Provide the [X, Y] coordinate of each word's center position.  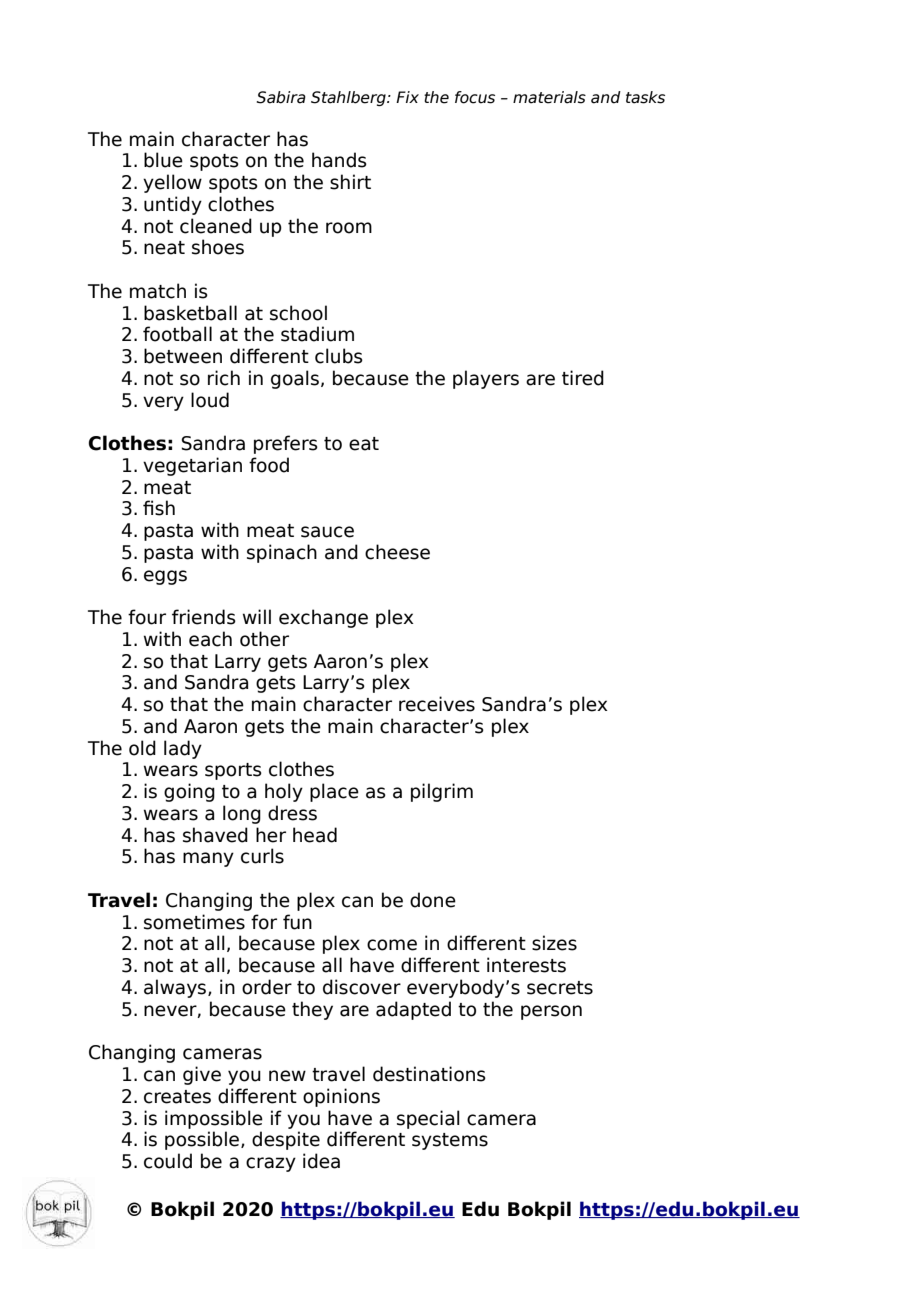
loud [210, 400]
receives [437, 704]
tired [583, 378]
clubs [339, 356]
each [210, 639]
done [433, 900]
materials [549, 97]
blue [163, 160]
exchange [323, 618]
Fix [407, 97]
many [208, 859]
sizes [554, 943]
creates [177, 1097]
